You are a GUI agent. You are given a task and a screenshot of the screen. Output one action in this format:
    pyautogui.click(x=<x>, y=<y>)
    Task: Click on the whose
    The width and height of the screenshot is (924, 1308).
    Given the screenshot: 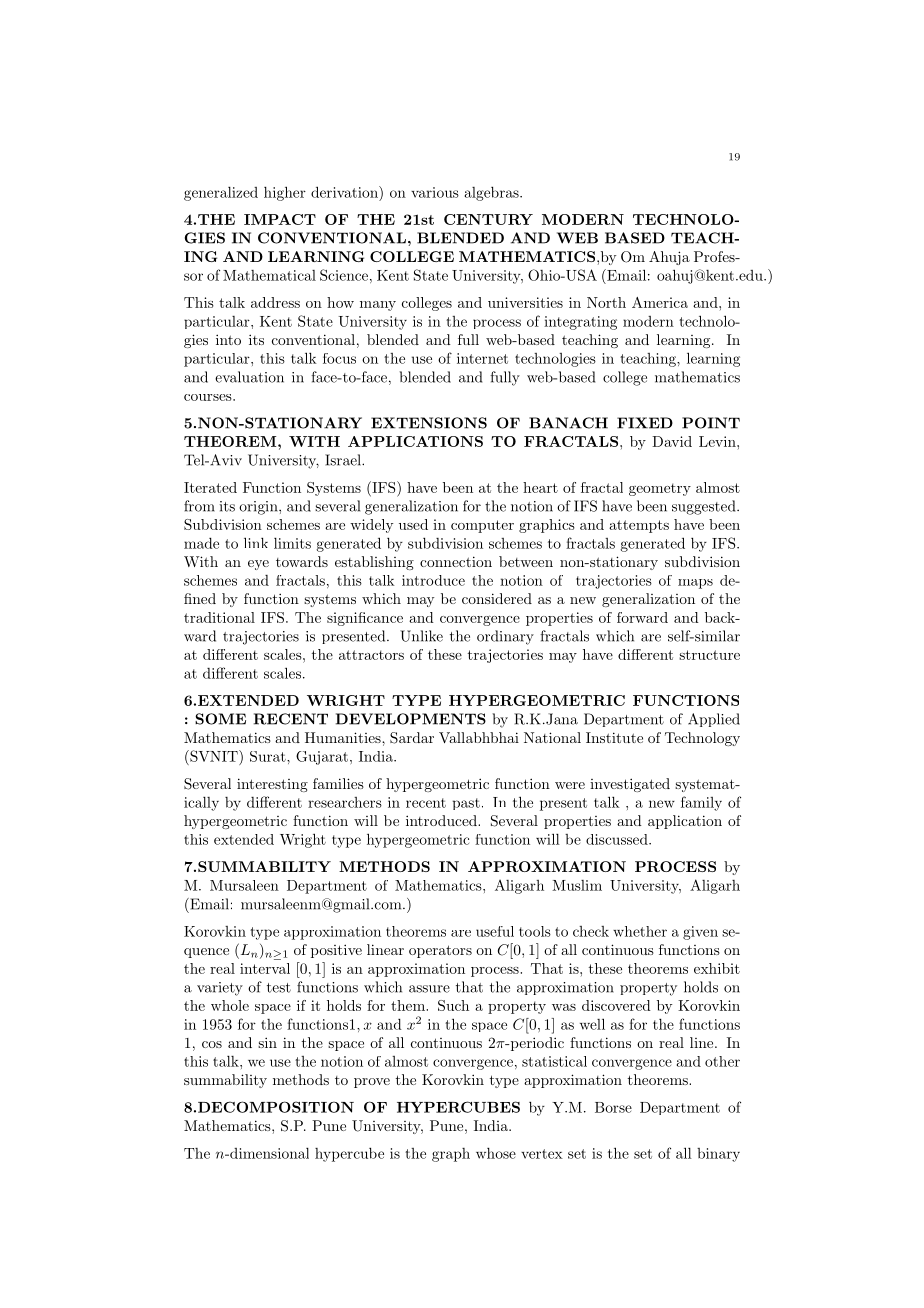 What is the action you would take?
    pyautogui.click(x=496, y=1153)
